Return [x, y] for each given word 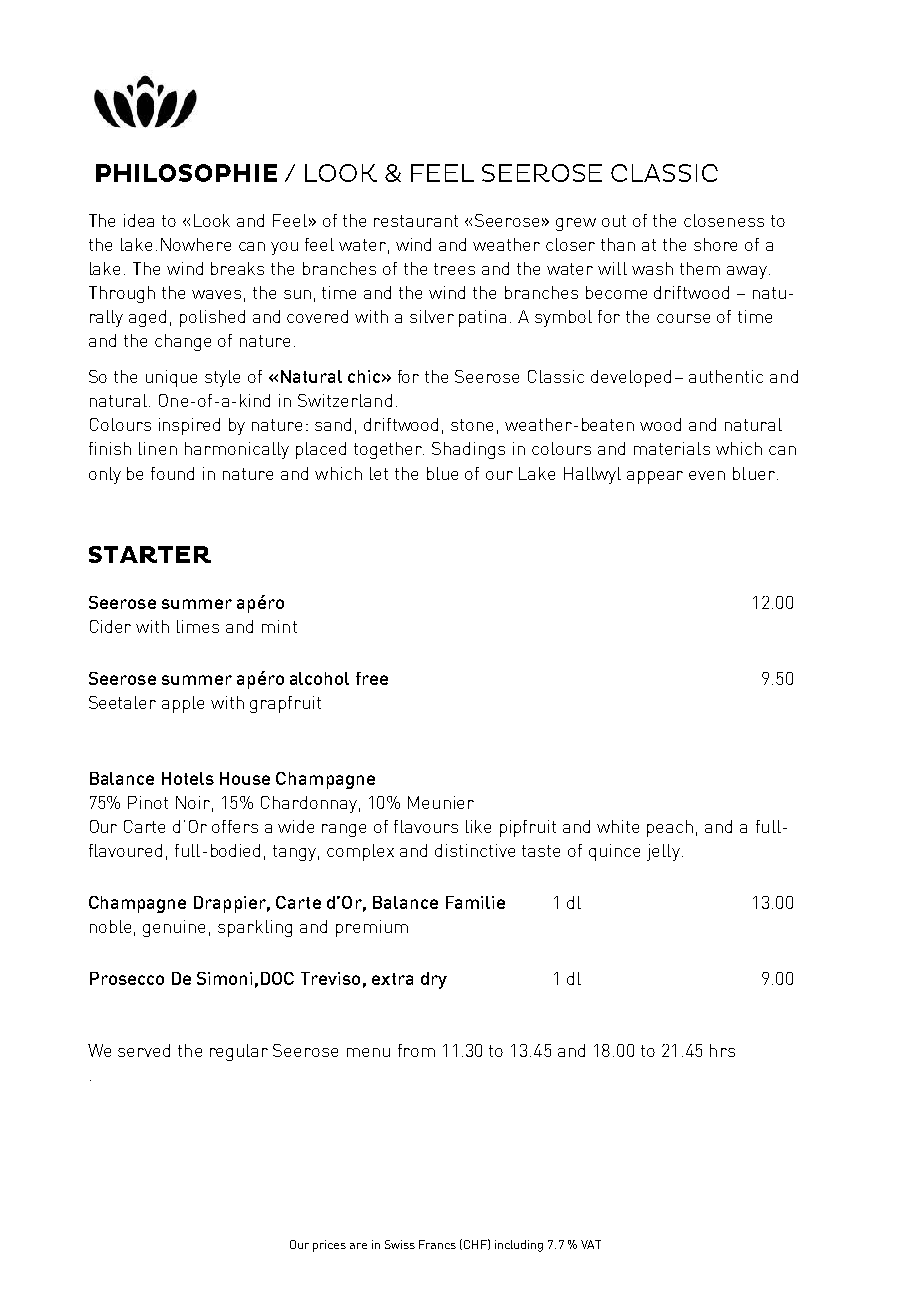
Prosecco [127, 978]
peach [670, 828]
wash [652, 268]
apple [183, 704]
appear [655, 477]
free [372, 678]
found [172, 473]
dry [434, 980]
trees [454, 269]
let [379, 473]
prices [329, 1246]
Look [212, 220]
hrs [722, 1050]
